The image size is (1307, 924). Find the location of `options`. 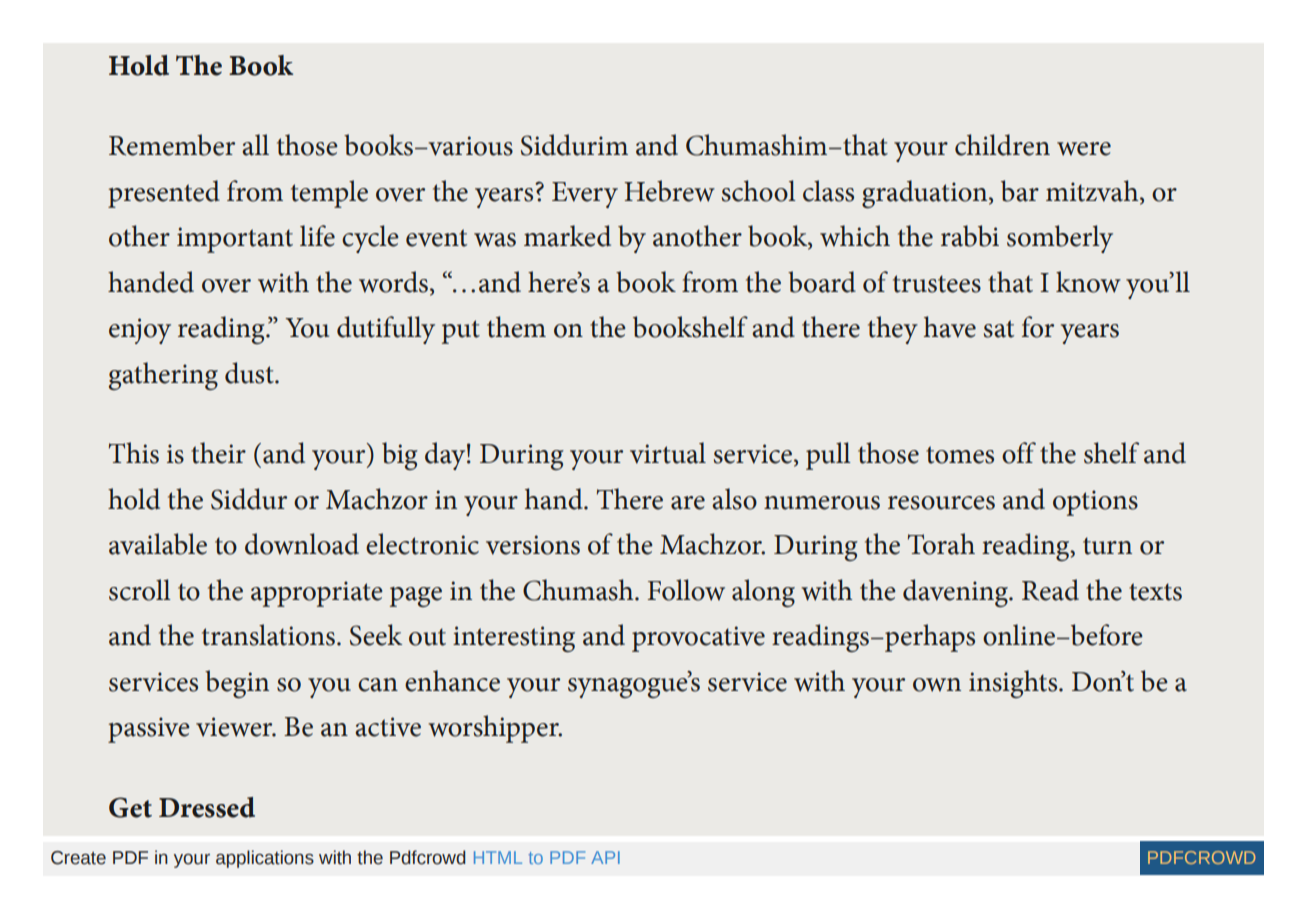

options is located at coordinates (1095, 503).
